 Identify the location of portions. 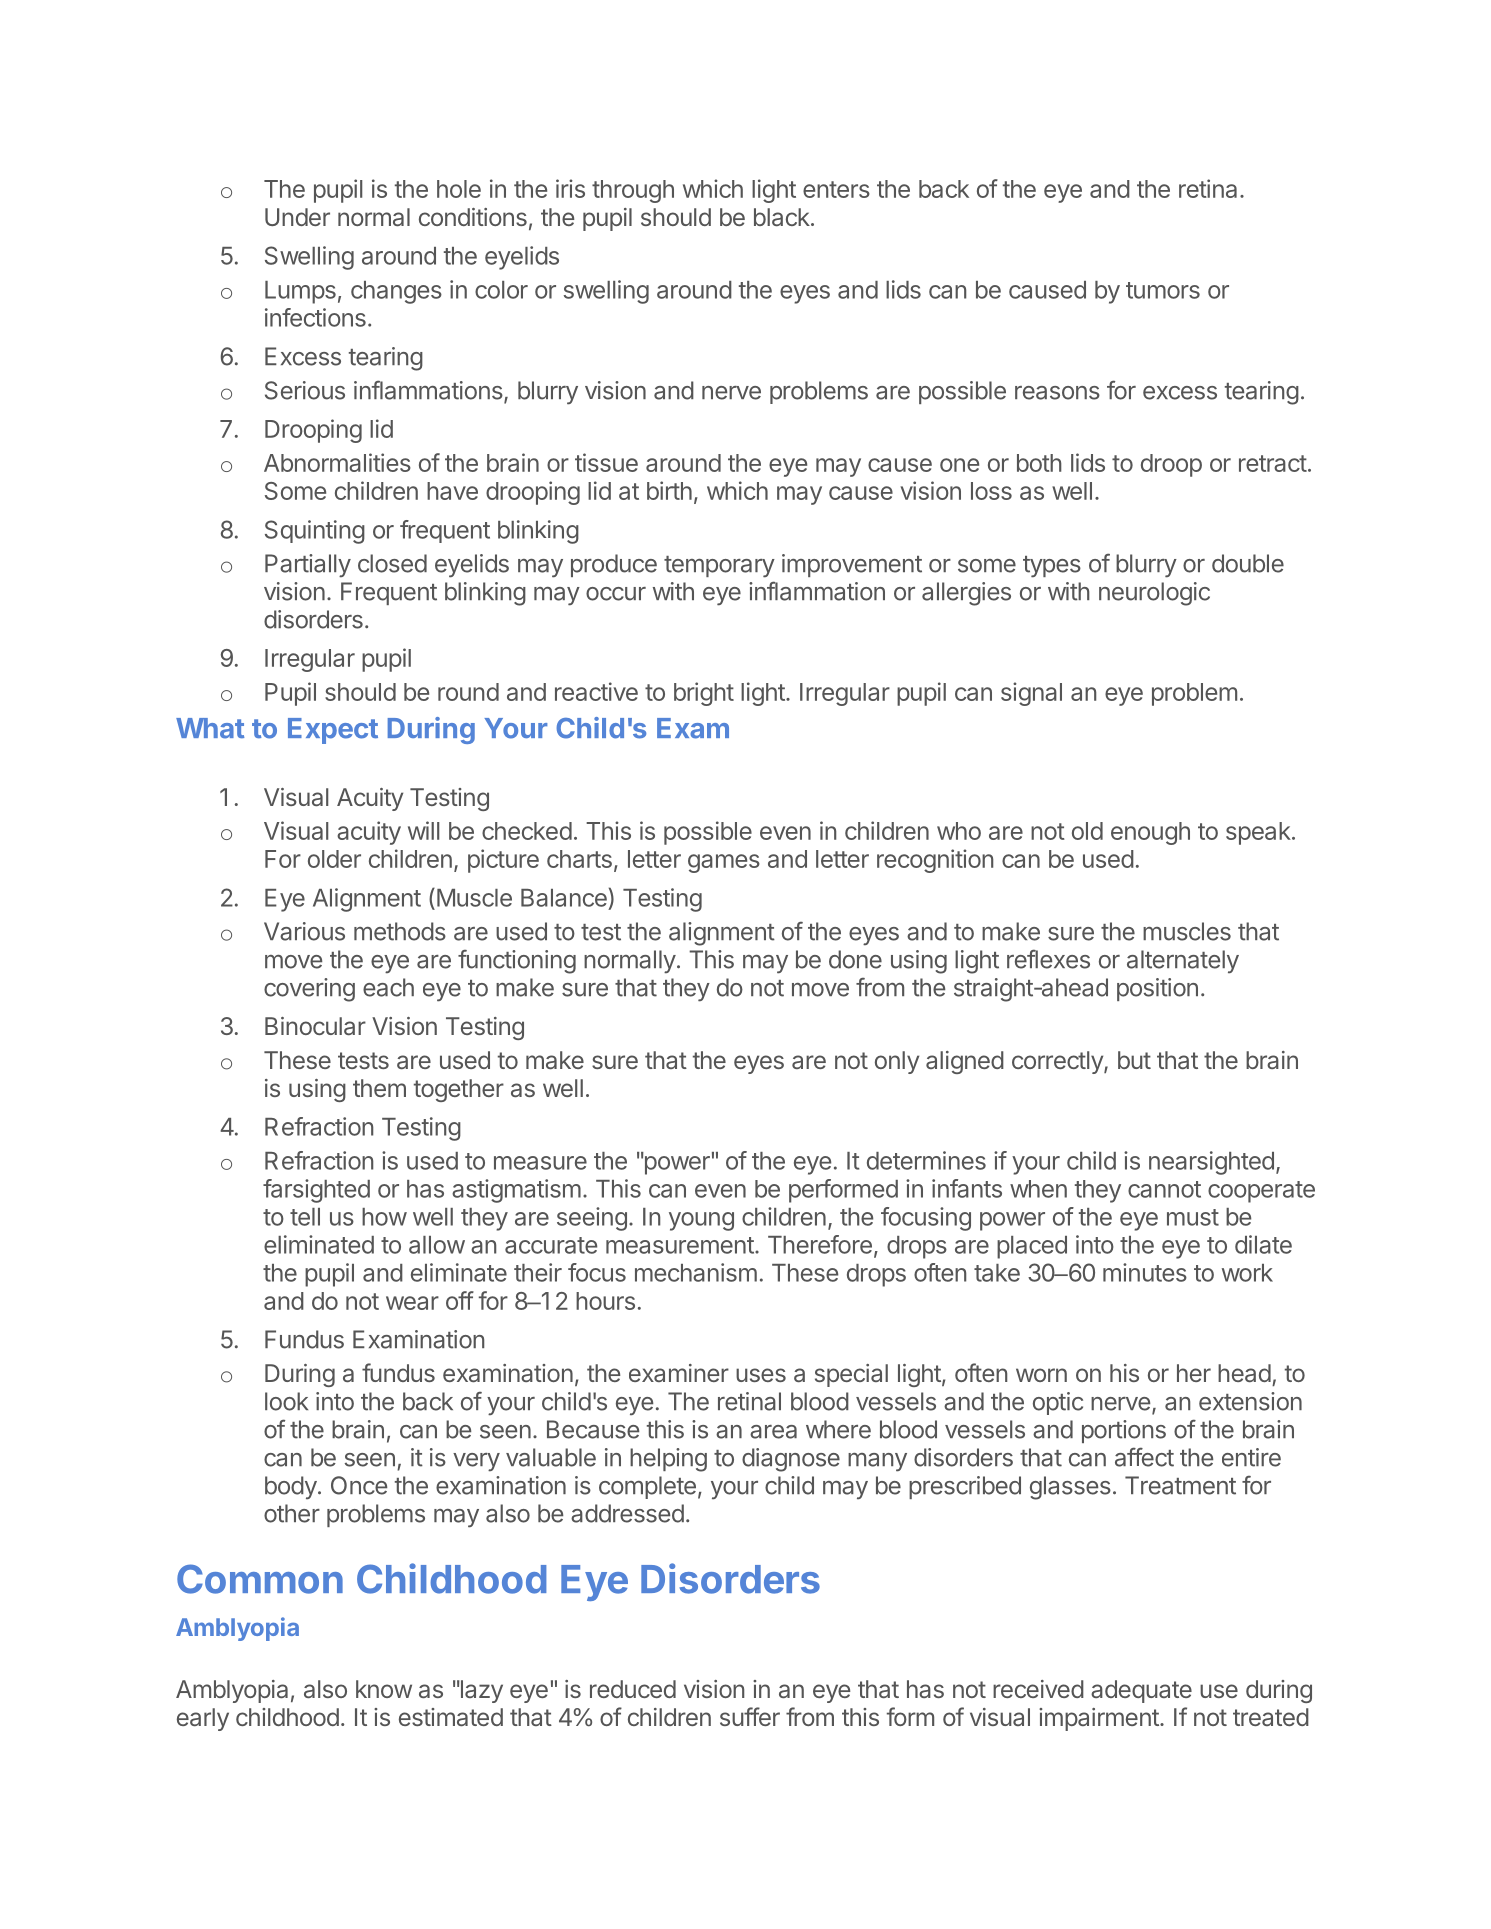
(1124, 1431).
